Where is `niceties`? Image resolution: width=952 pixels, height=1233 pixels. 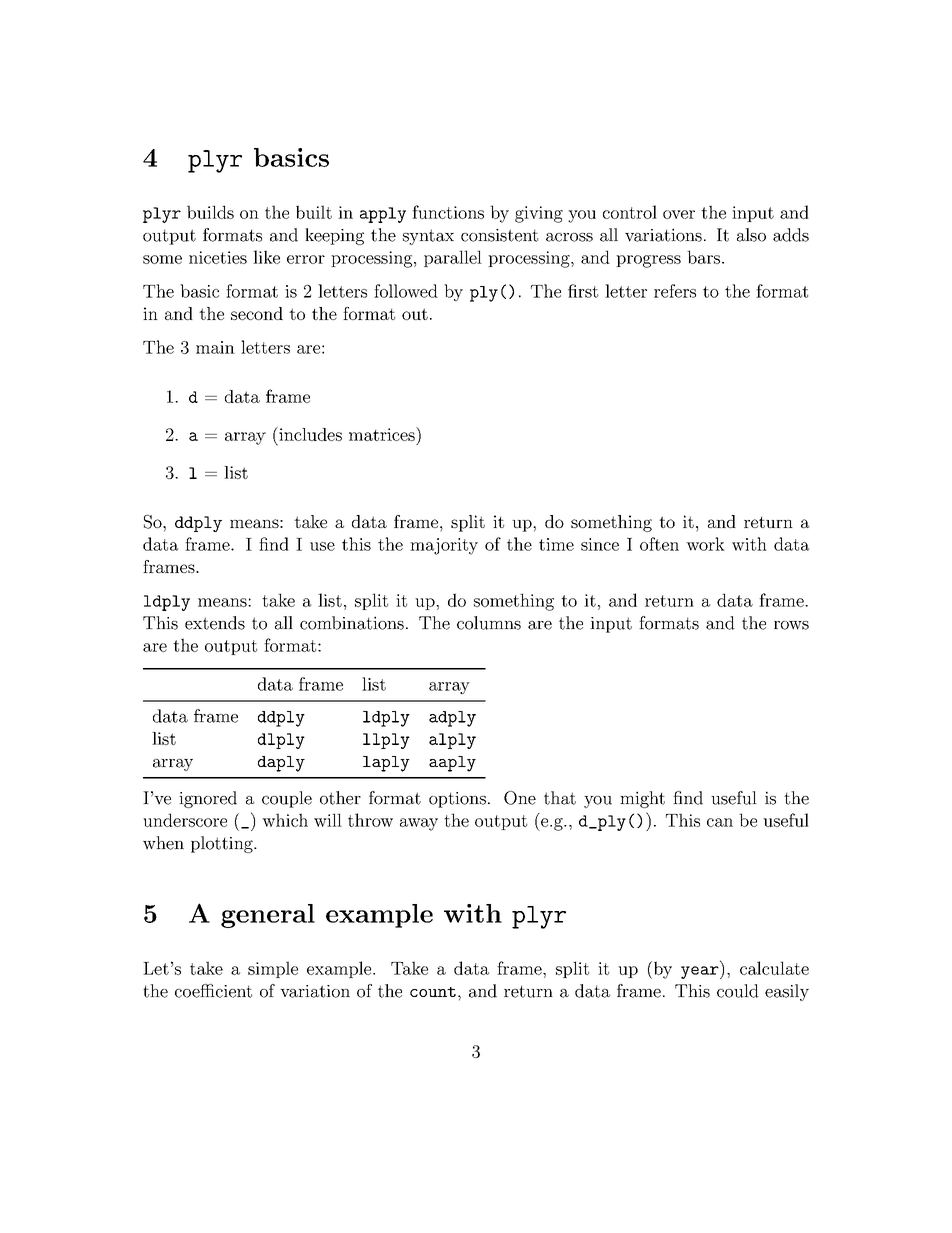
niceties is located at coordinates (218, 257).
